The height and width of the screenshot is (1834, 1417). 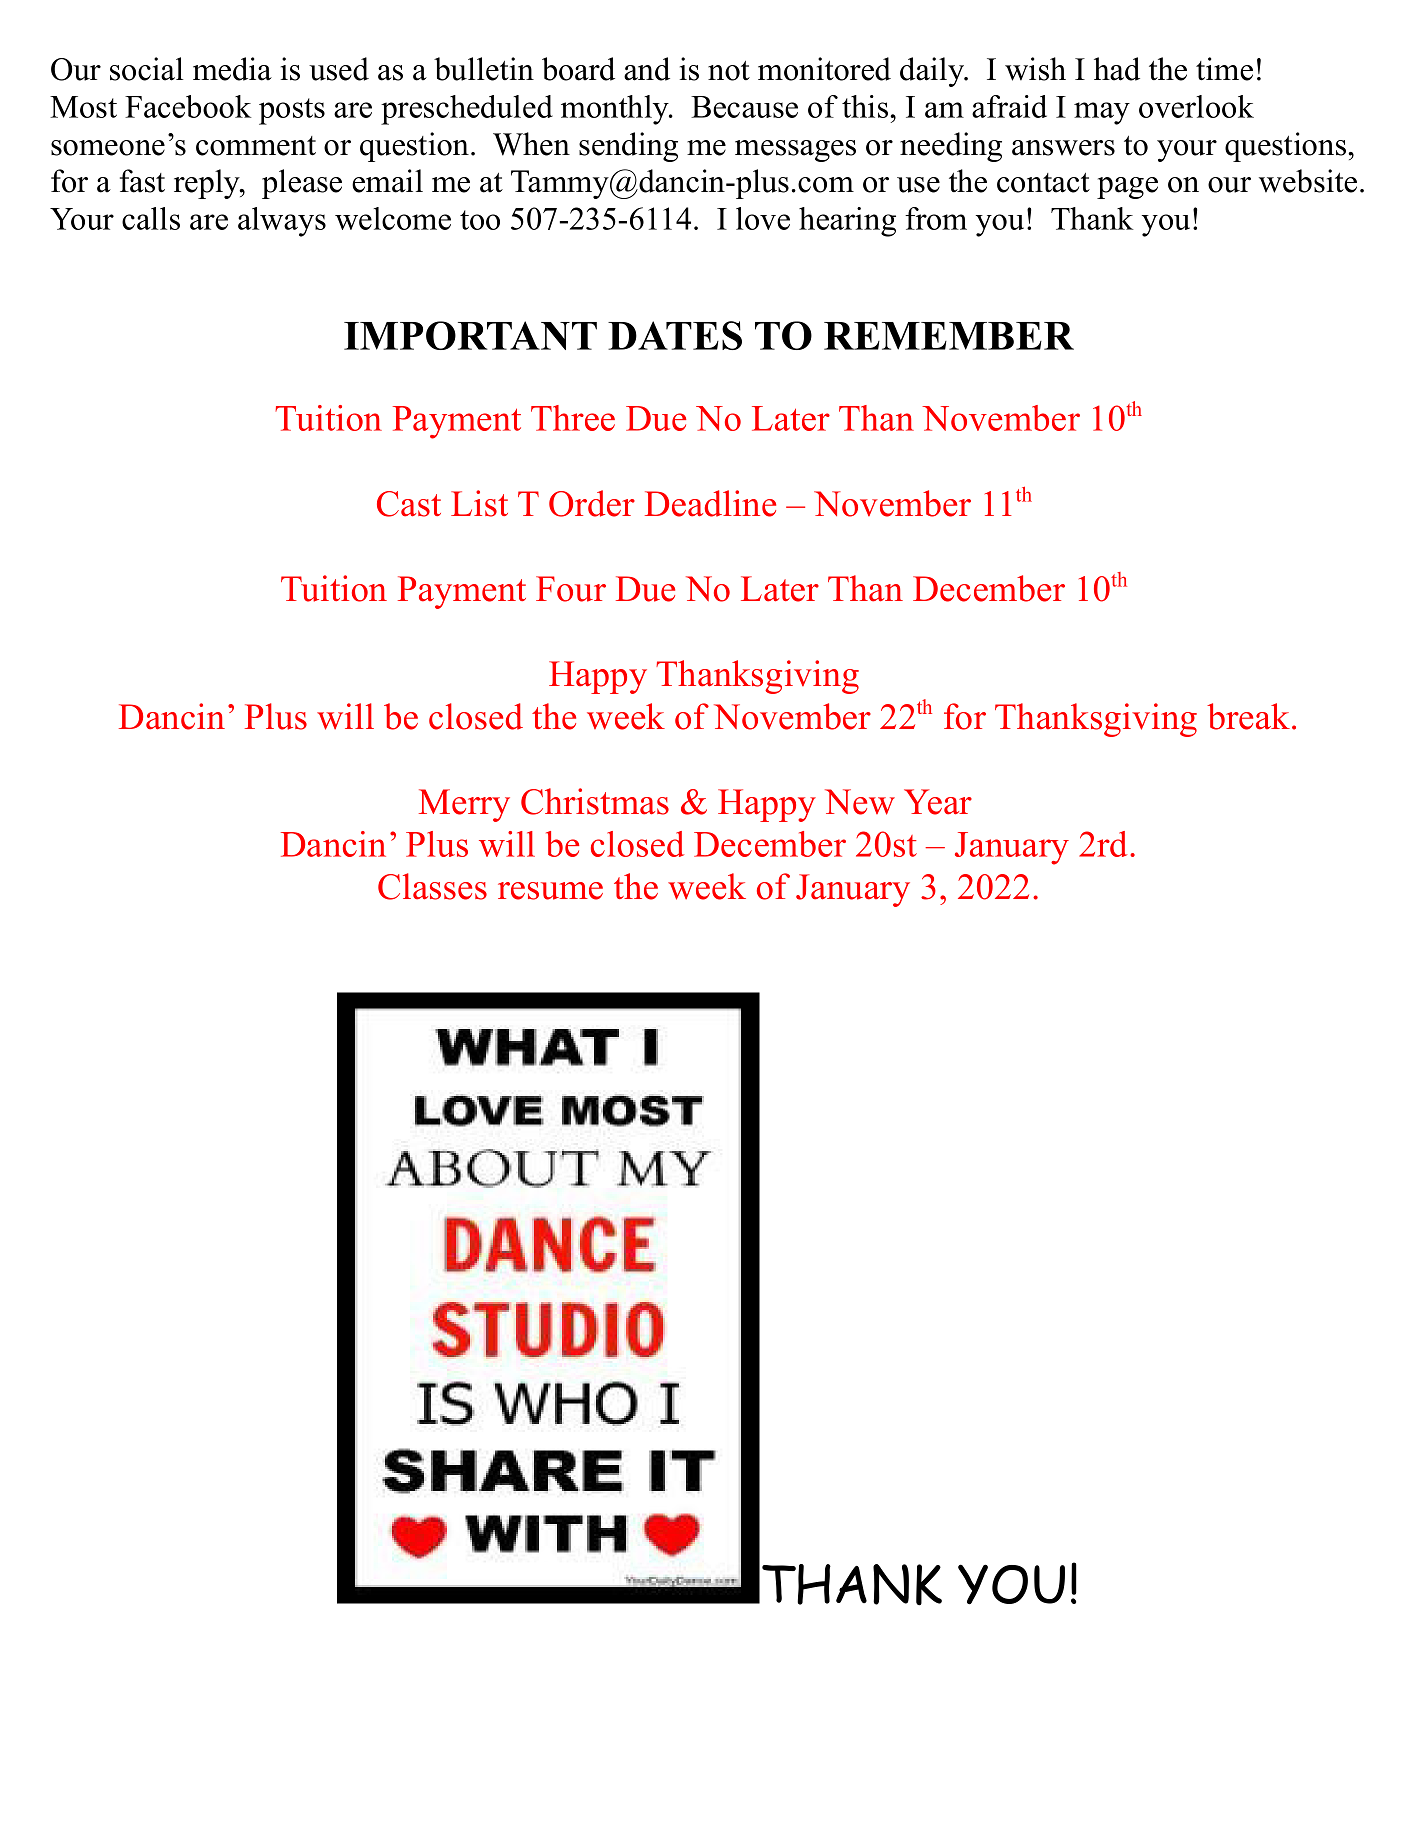 What do you see at coordinates (1248, 716) in the screenshot?
I see `break` at bounding box center [1248, 716].
